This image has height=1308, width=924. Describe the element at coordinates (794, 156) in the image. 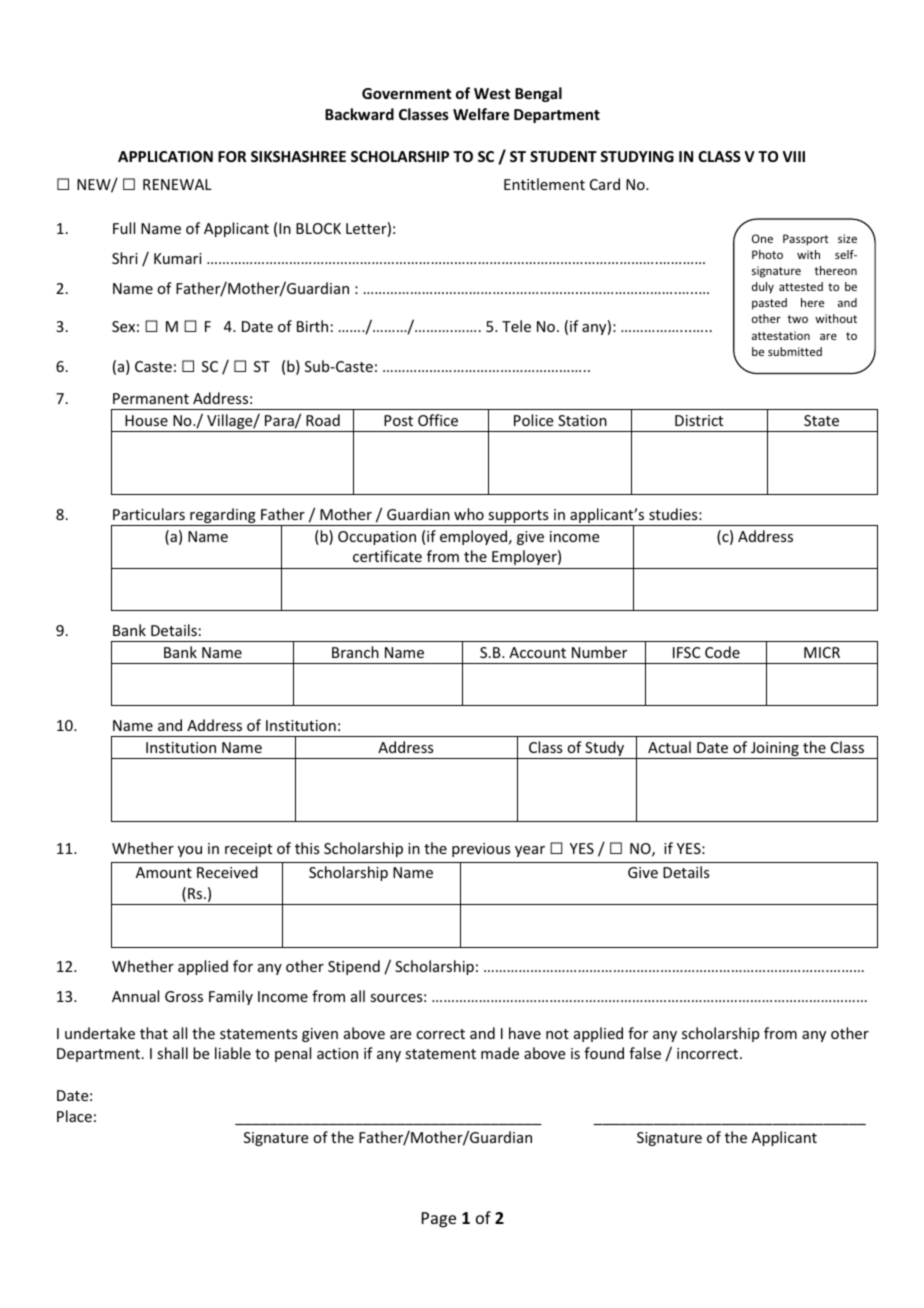

I see `VIII` at that location.
